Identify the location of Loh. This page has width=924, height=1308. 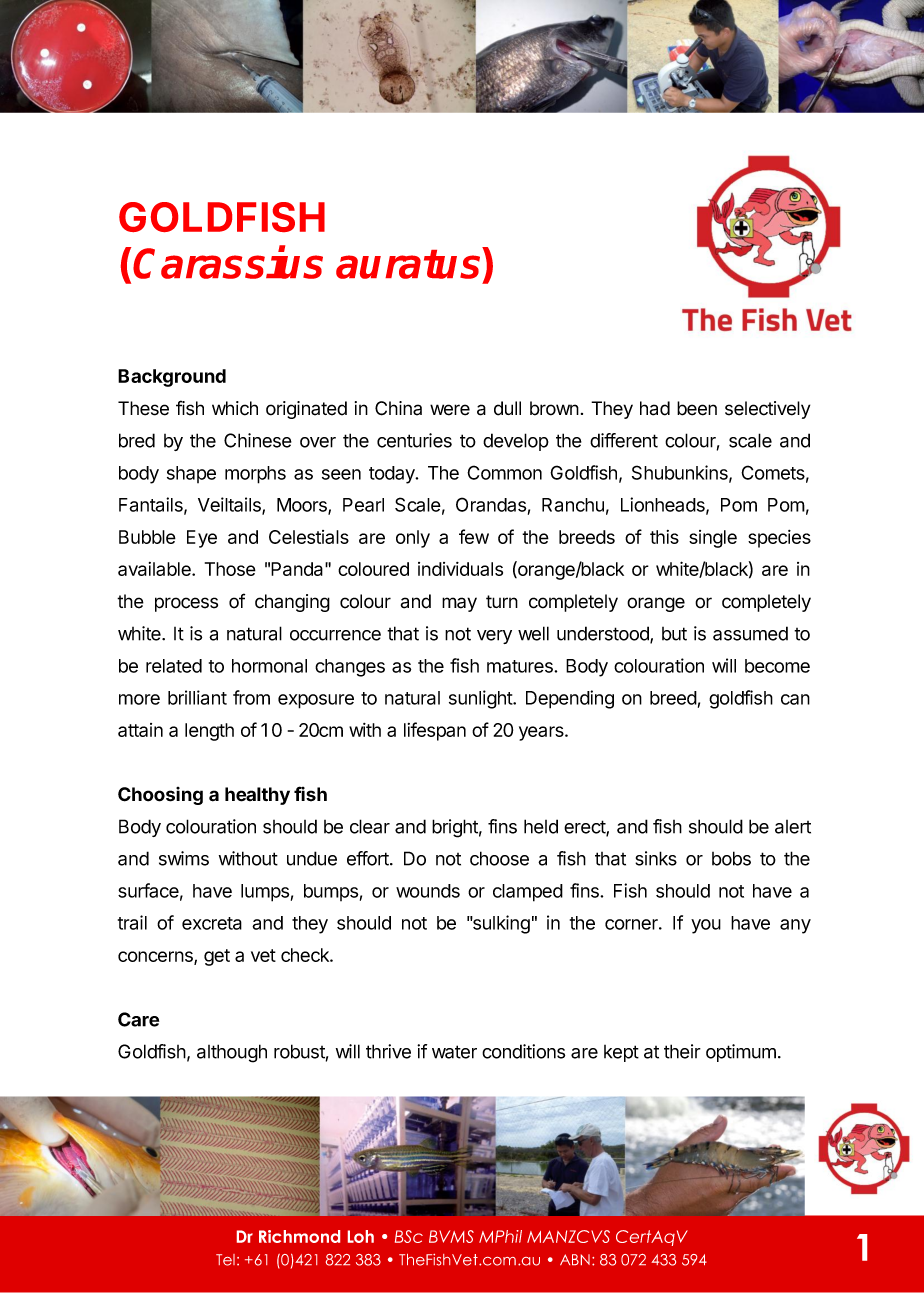
(361, 1236).
